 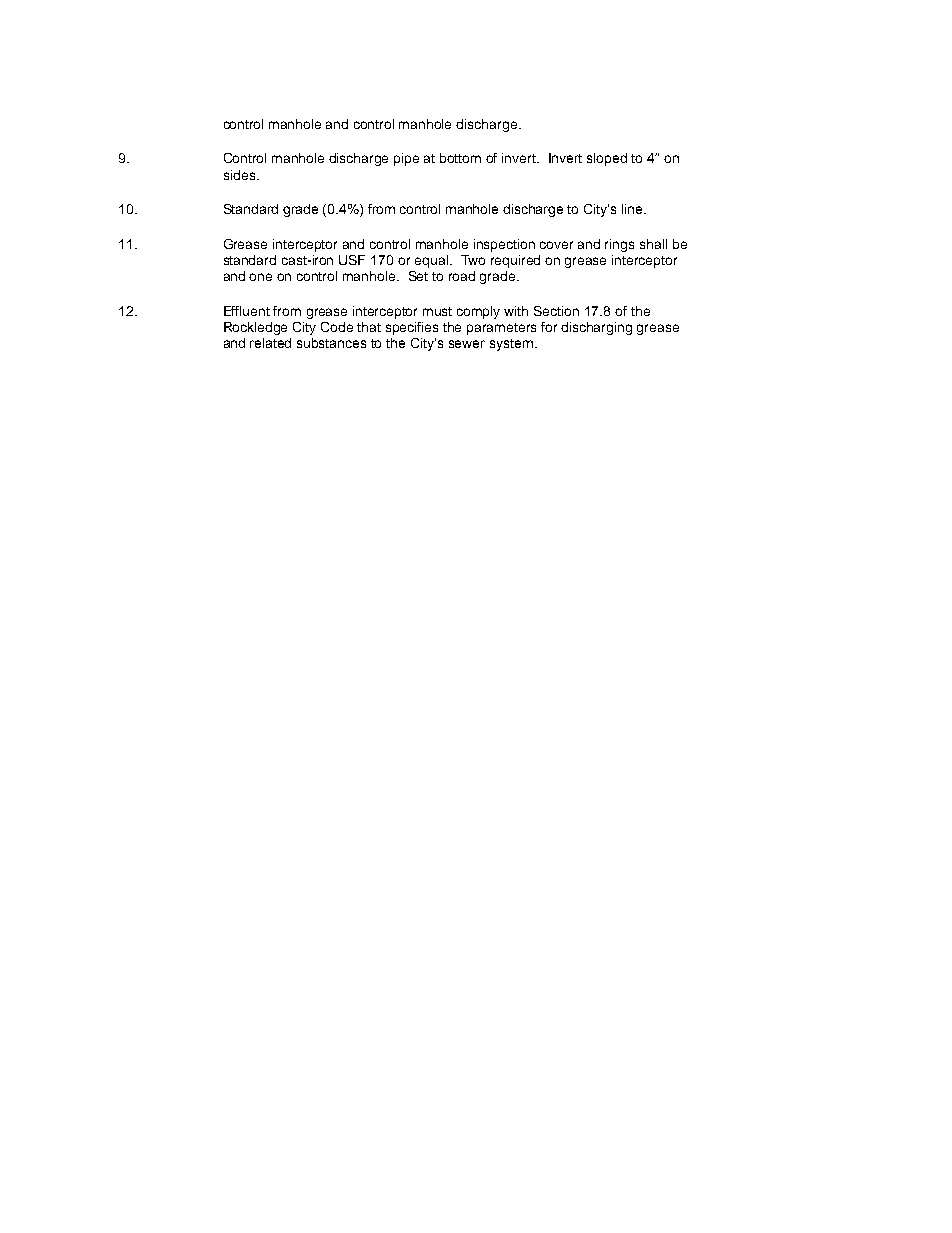 What do you see at coordinates (504, 245) in the screenshot?
I see `inspection` at bounding box center [504, 245].
